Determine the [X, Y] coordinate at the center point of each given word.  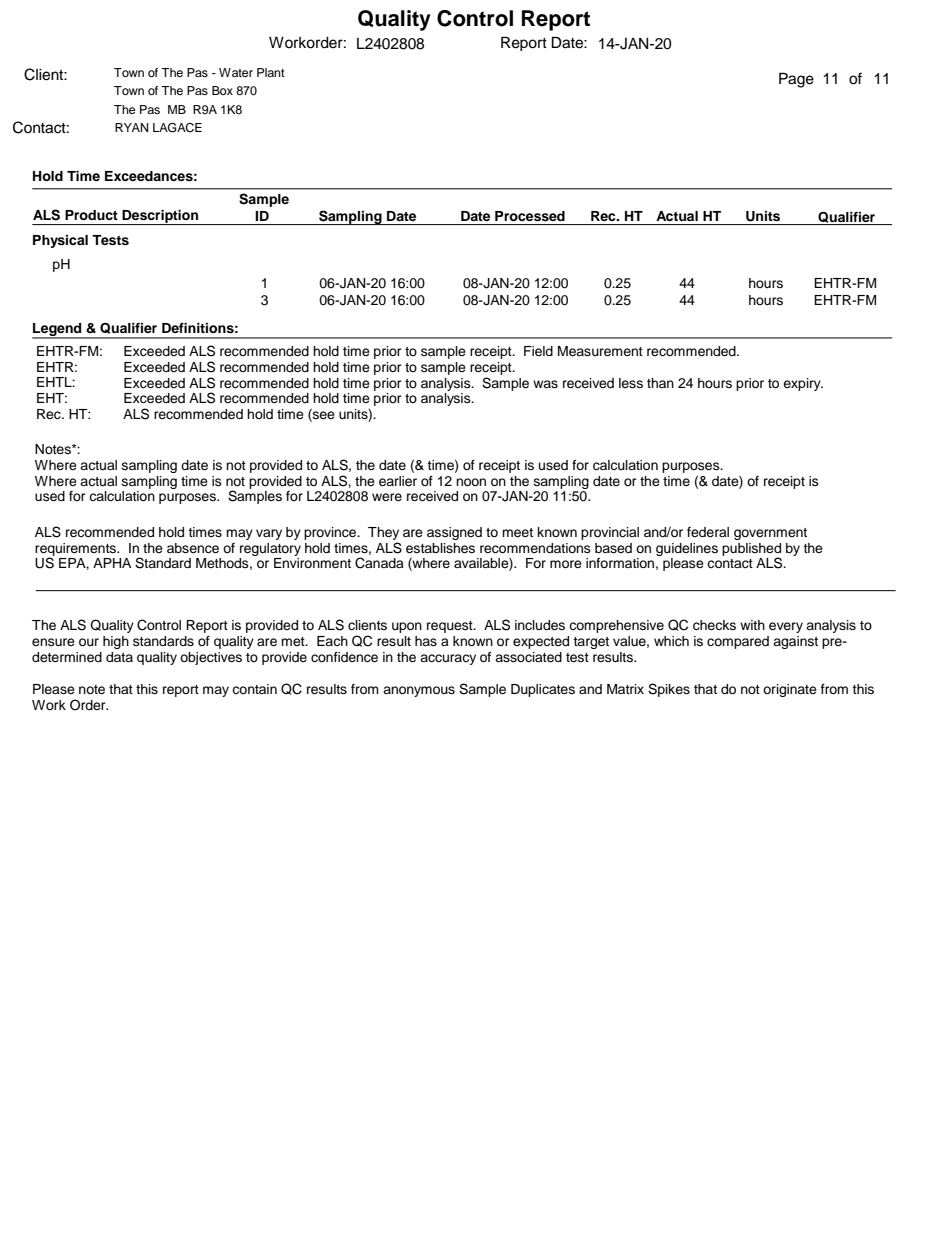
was [545, 384]
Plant [271, 72]
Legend [58, 330]
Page [796, 80]
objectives [211, 658]
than [660, 383]
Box [222, 90]
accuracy [448, 659]
